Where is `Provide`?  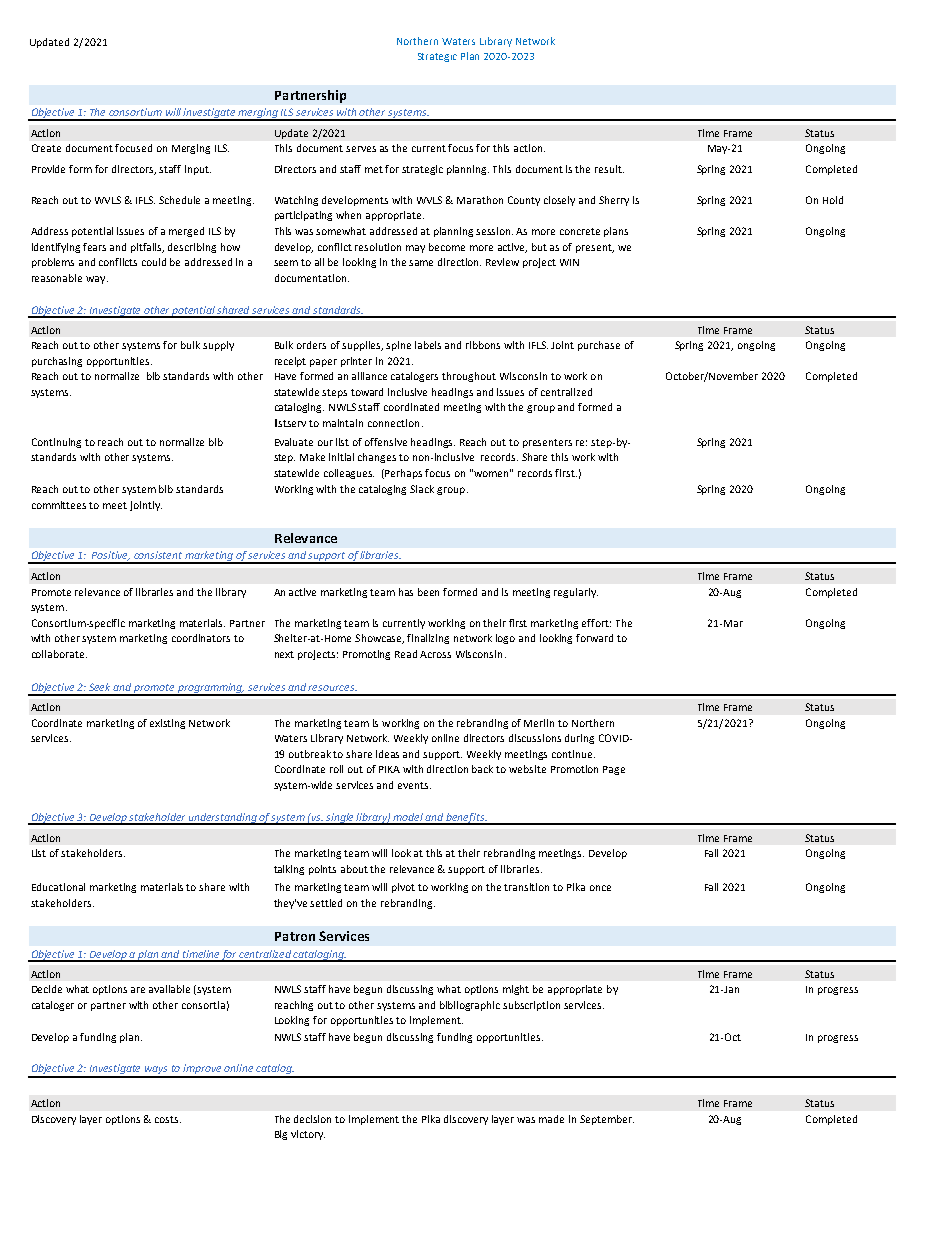
Provide is located at coordinates (48, 169).
